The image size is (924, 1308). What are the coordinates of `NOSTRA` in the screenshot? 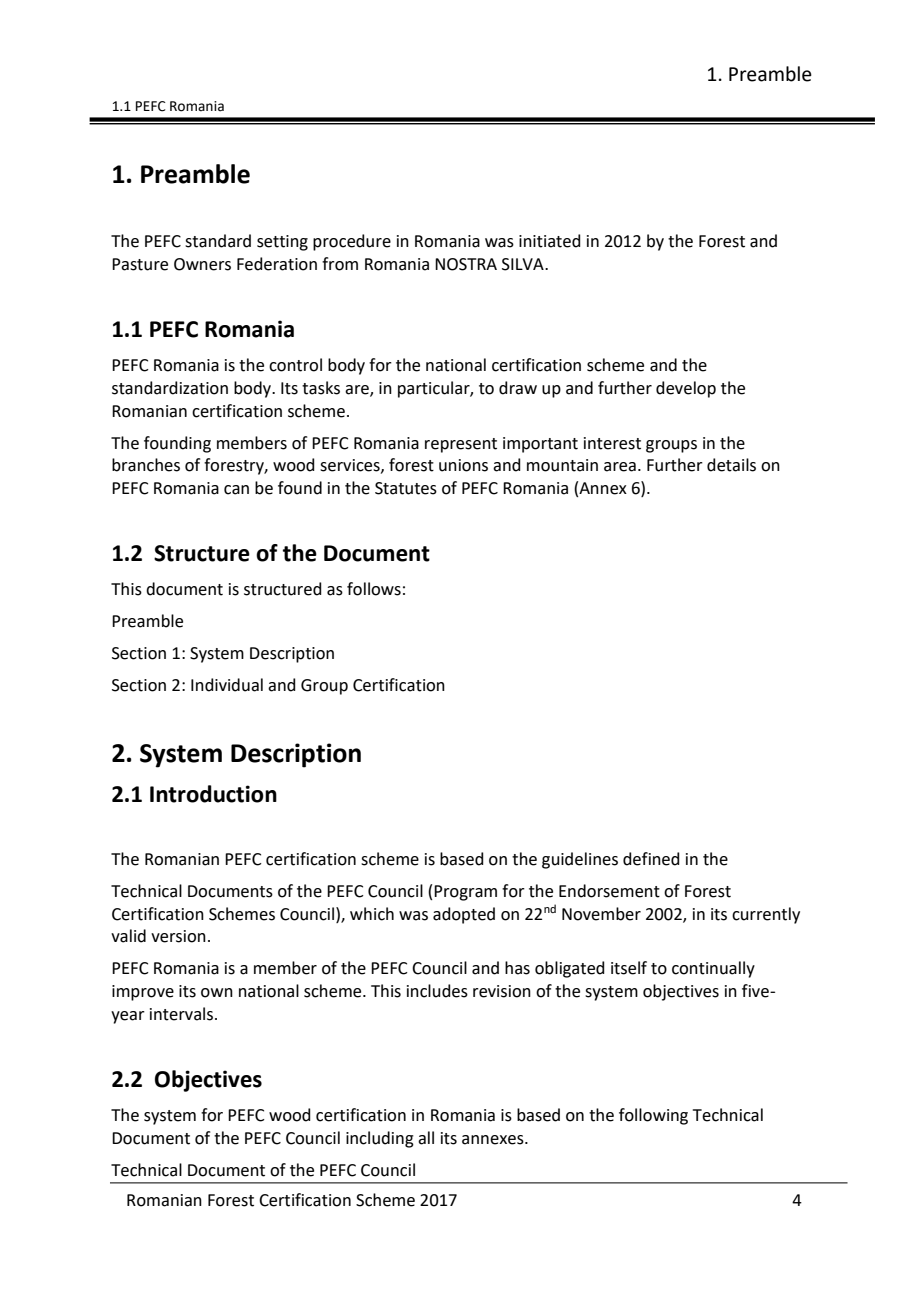 It's located at (466, 264).
